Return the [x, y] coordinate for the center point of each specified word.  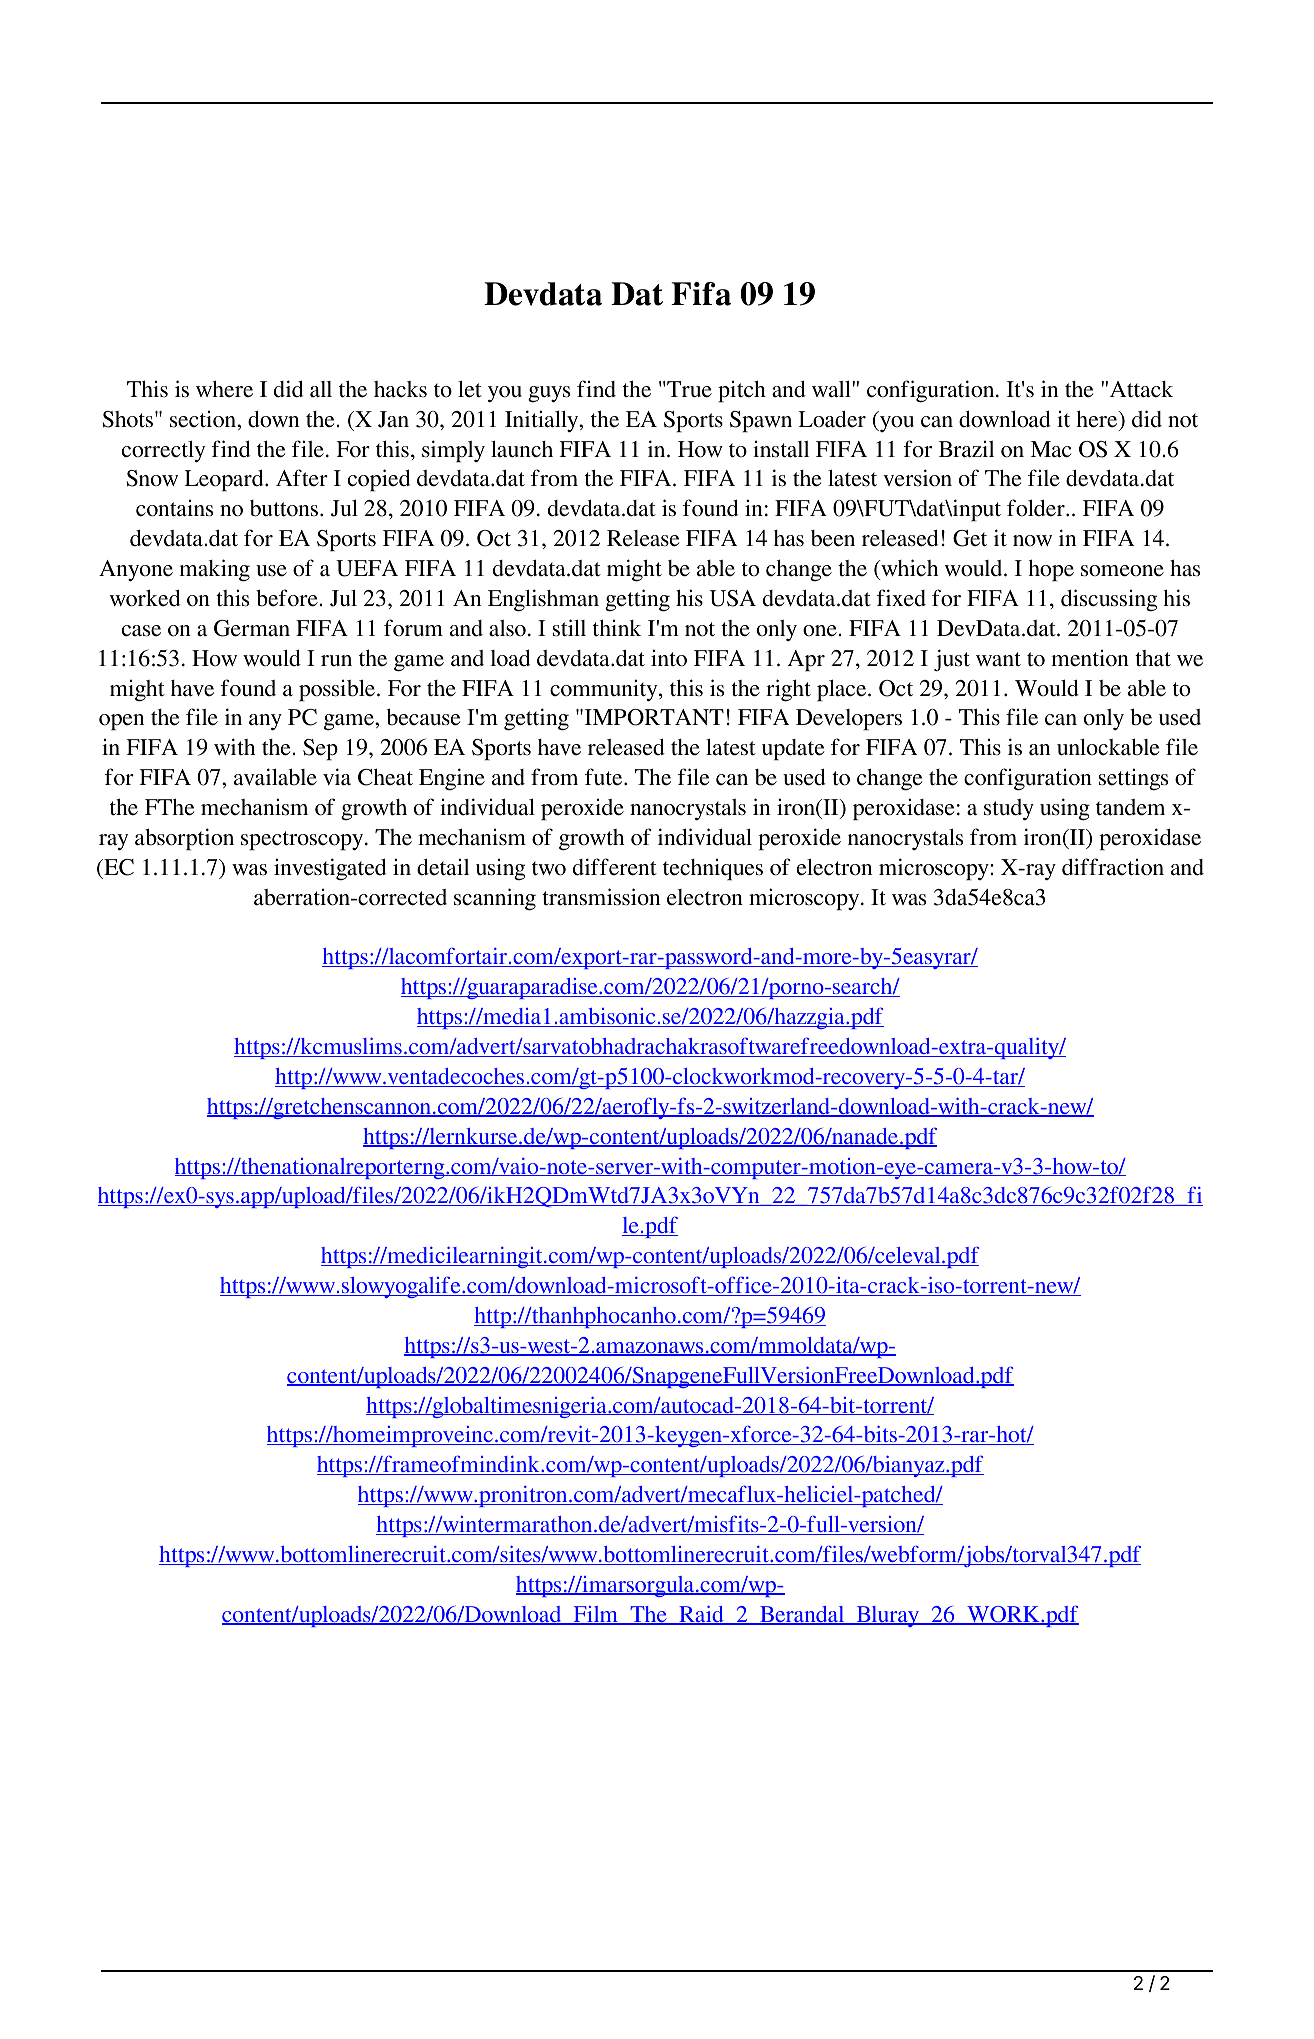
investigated [330, 869]
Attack [1141, 389]
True [688, 389]
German [252, 628]
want [998, 659]
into [669, 658]
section [204, 419]
